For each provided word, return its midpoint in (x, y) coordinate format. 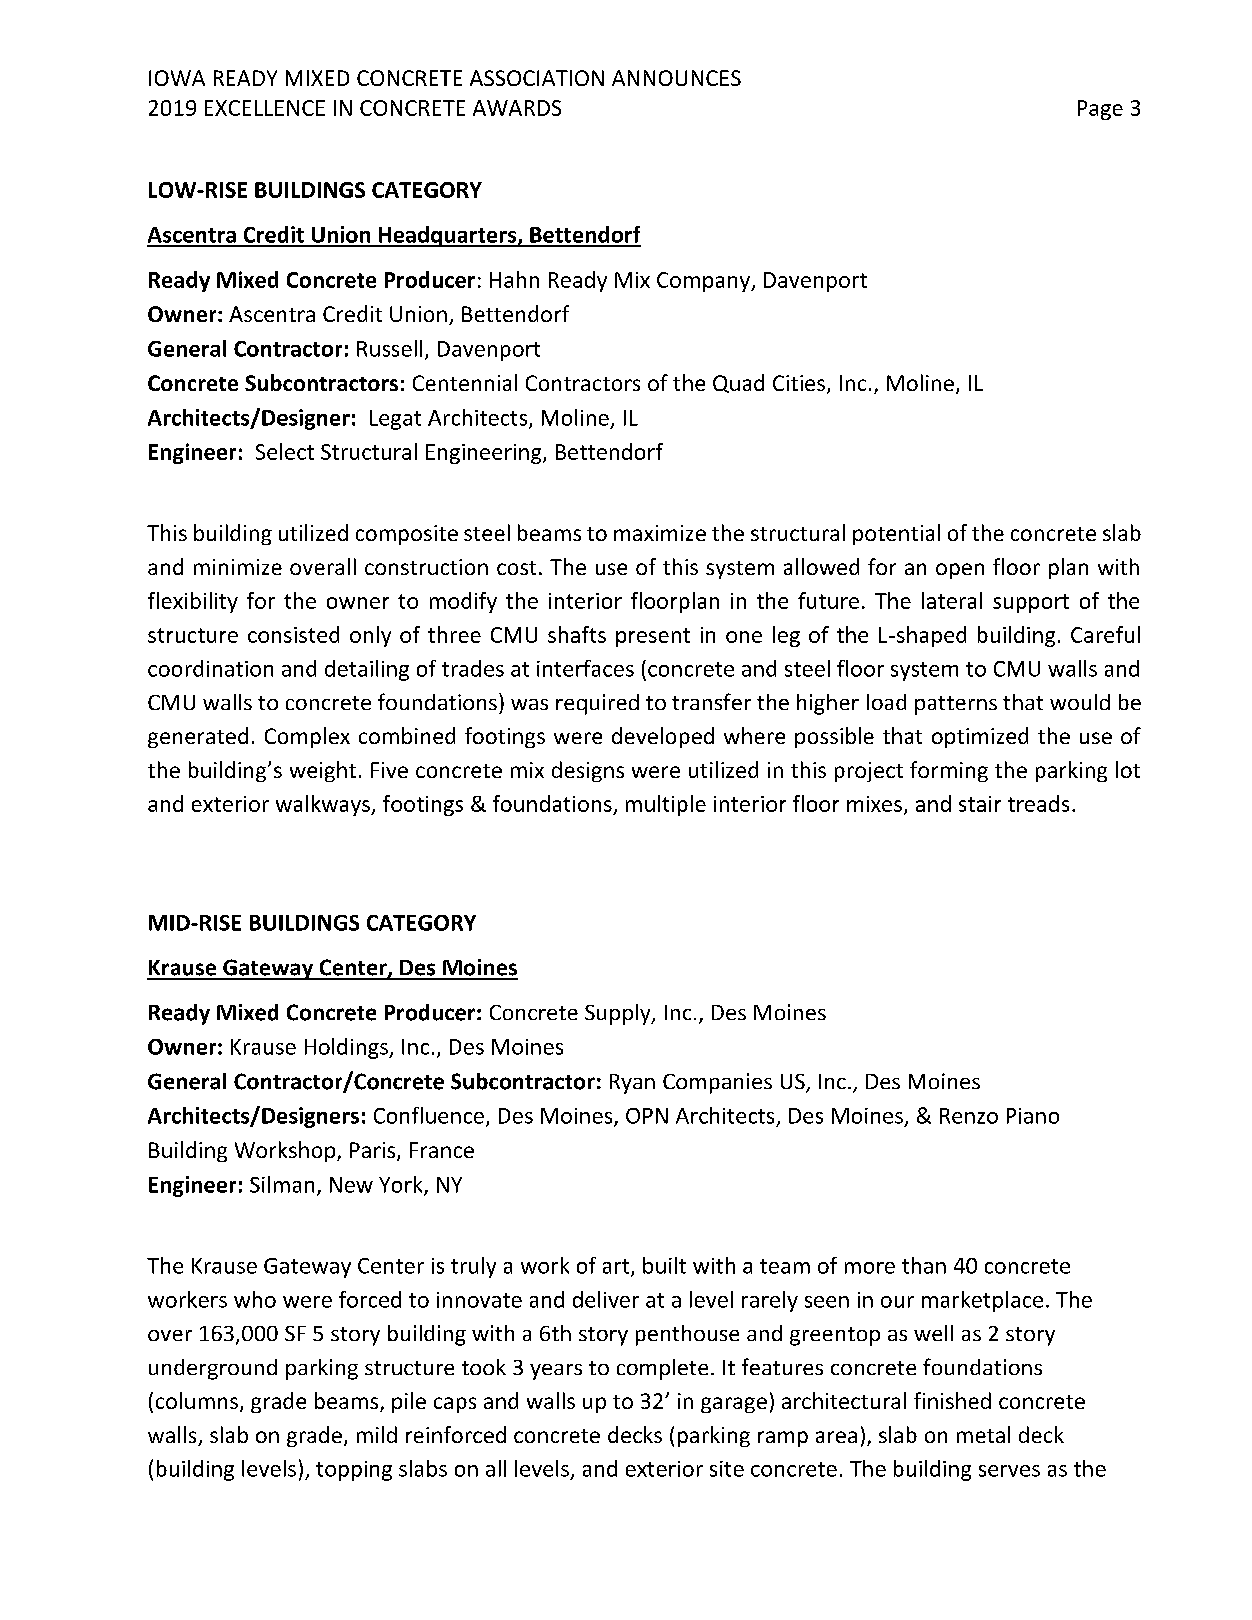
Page (1100, 110)
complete (662, 1369)
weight (323, 771)
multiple (666, 805)
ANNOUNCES (676, 78)
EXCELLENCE (265, 108)
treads (1038, 803)
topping (354, 1471)
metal (983, 1434)
